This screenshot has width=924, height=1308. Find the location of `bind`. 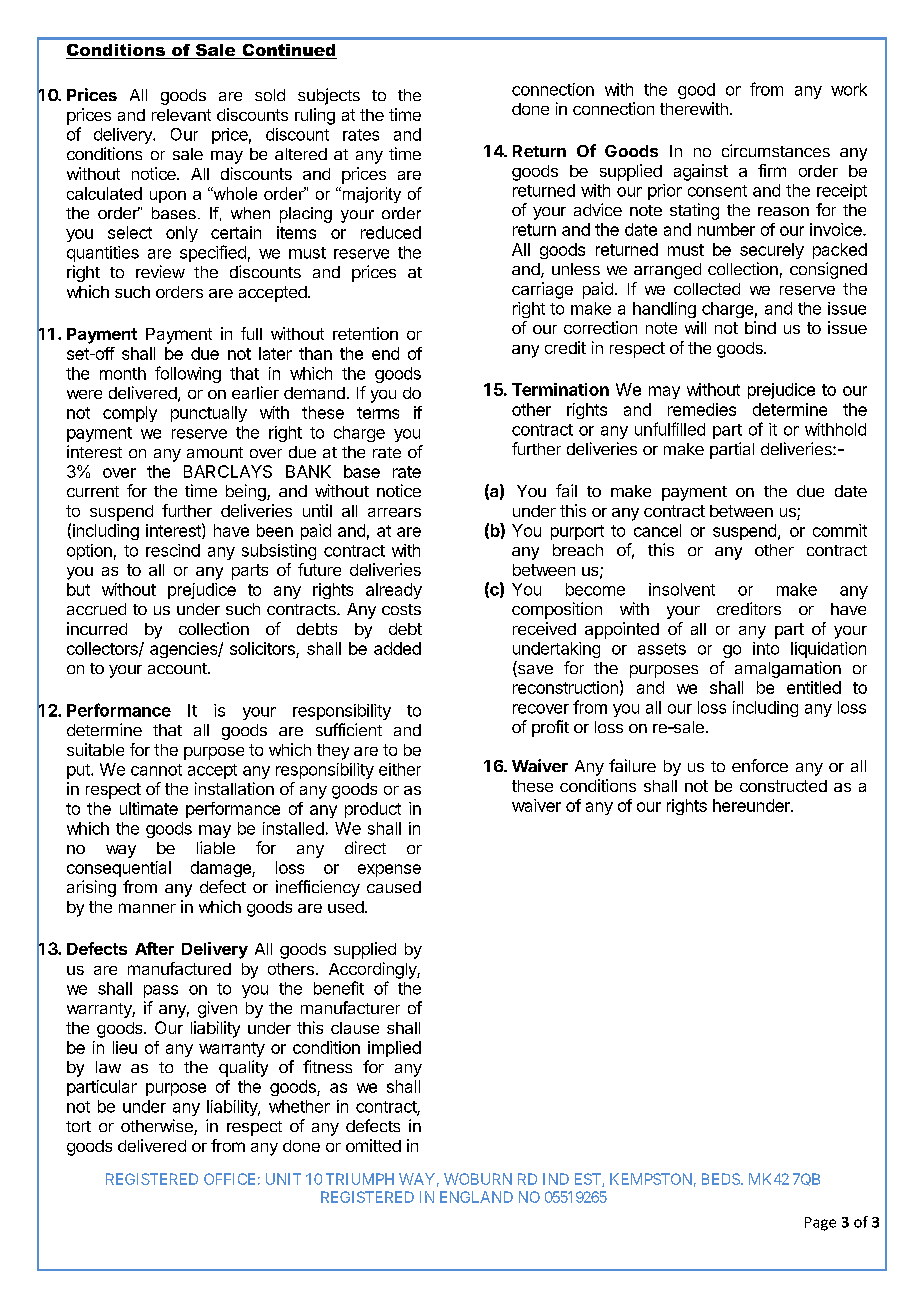

bind is located at coordinates (760, 327).
